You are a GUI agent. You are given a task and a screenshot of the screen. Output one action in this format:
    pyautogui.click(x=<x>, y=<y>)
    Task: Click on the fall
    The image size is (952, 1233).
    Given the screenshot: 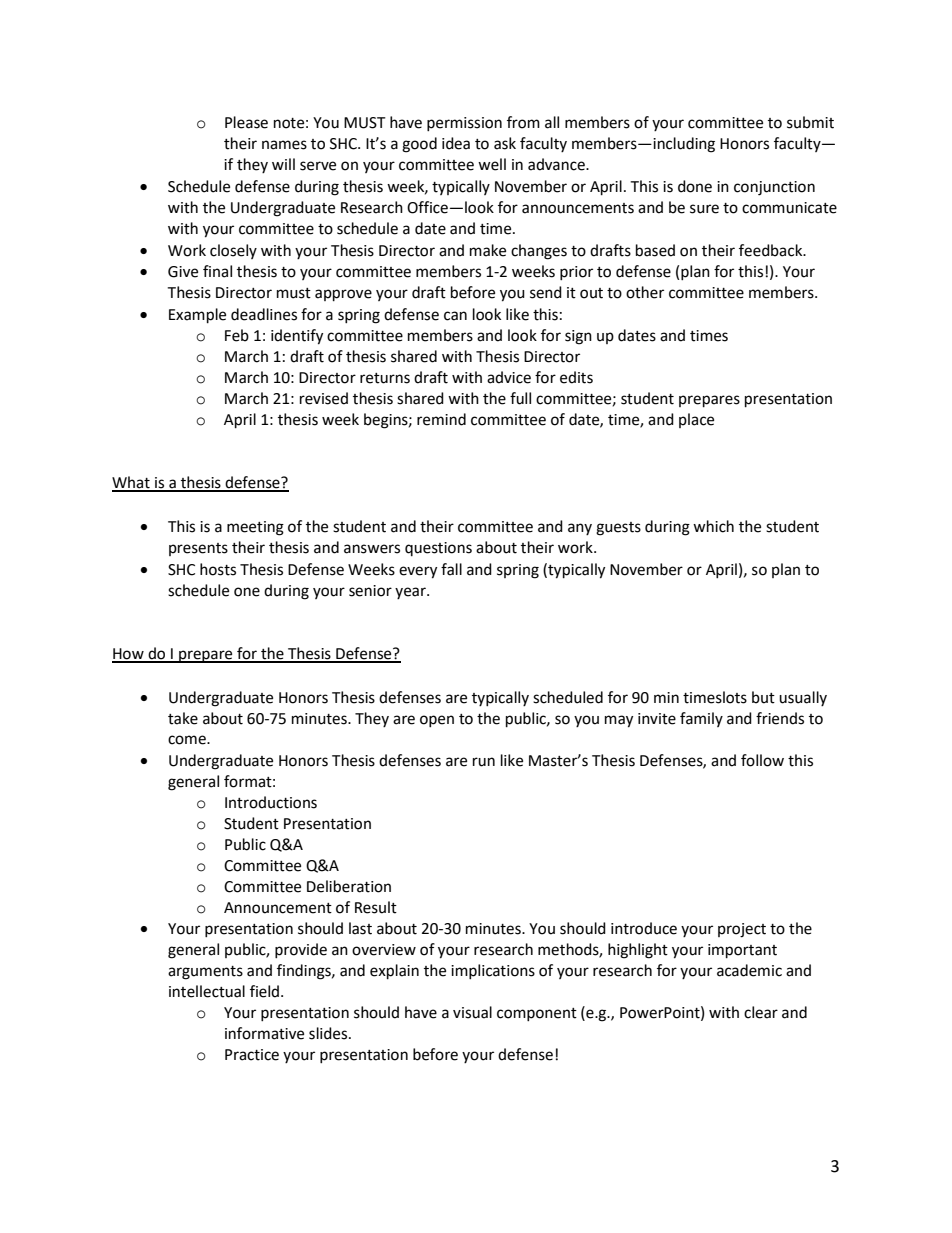 What is the action you would take?
    pyautogui.click(x=451, y=569)
